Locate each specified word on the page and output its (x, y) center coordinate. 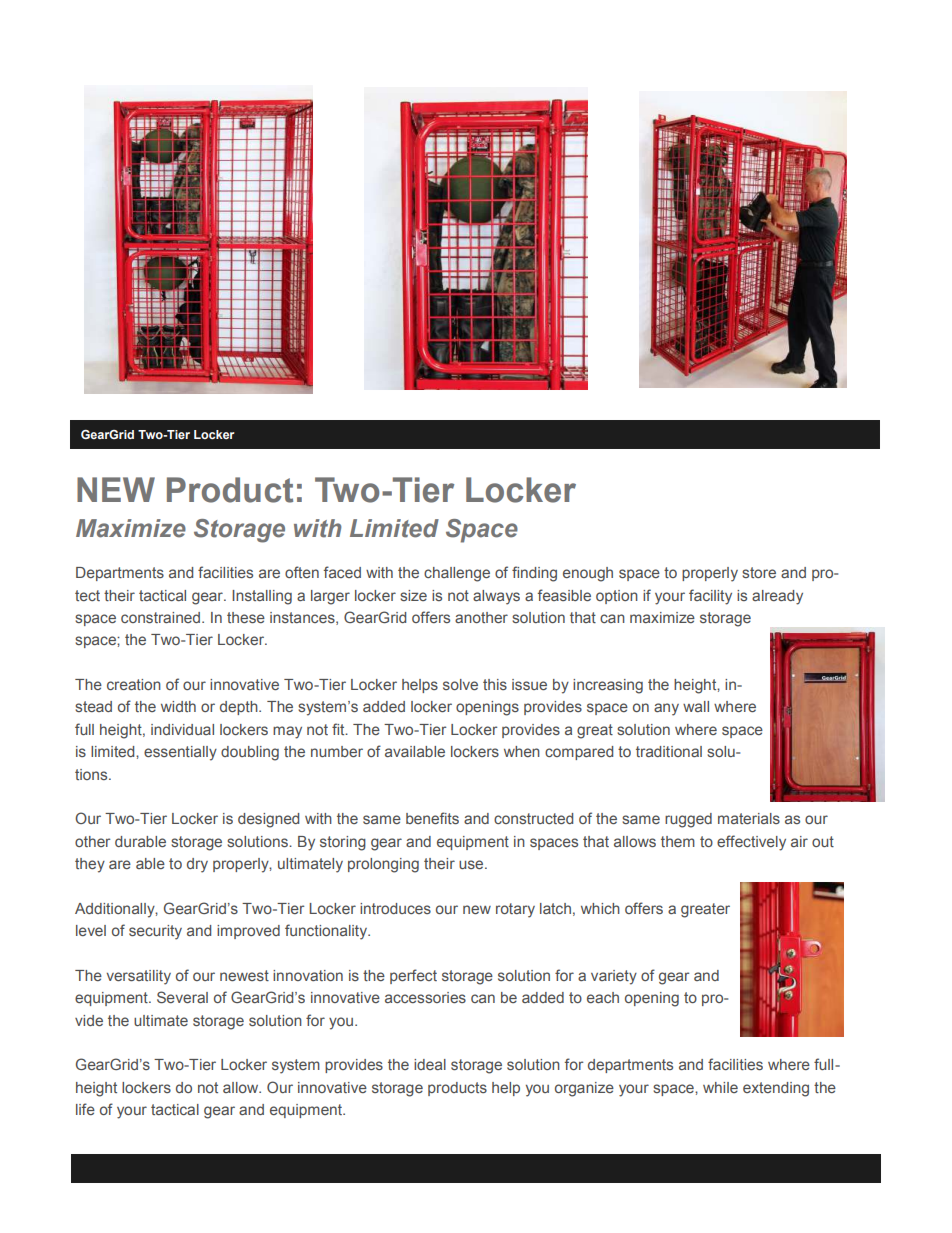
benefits (432, 818)
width (178, 706)
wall (696, 706)
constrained (160, 617)
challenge (457, 574)
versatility (138, 977)
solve (460, 684)
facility (710, 597)
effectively (751, 843)
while (720, 1087)
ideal (430, 1064)
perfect (413, 976)
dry (197, 865)
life (85, 1109)
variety (614, 977)
